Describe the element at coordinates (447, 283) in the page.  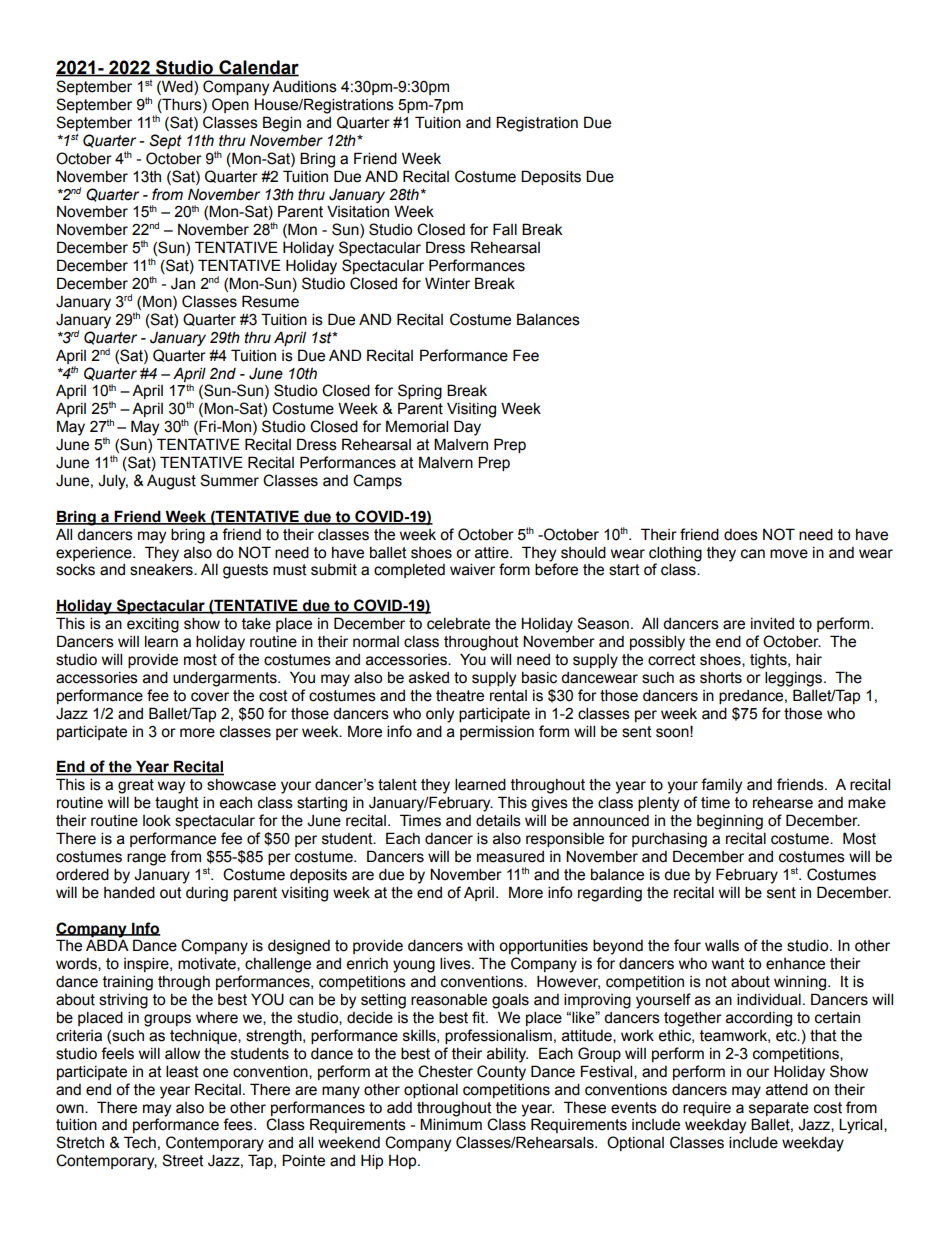
I see `Winter` at that location.
